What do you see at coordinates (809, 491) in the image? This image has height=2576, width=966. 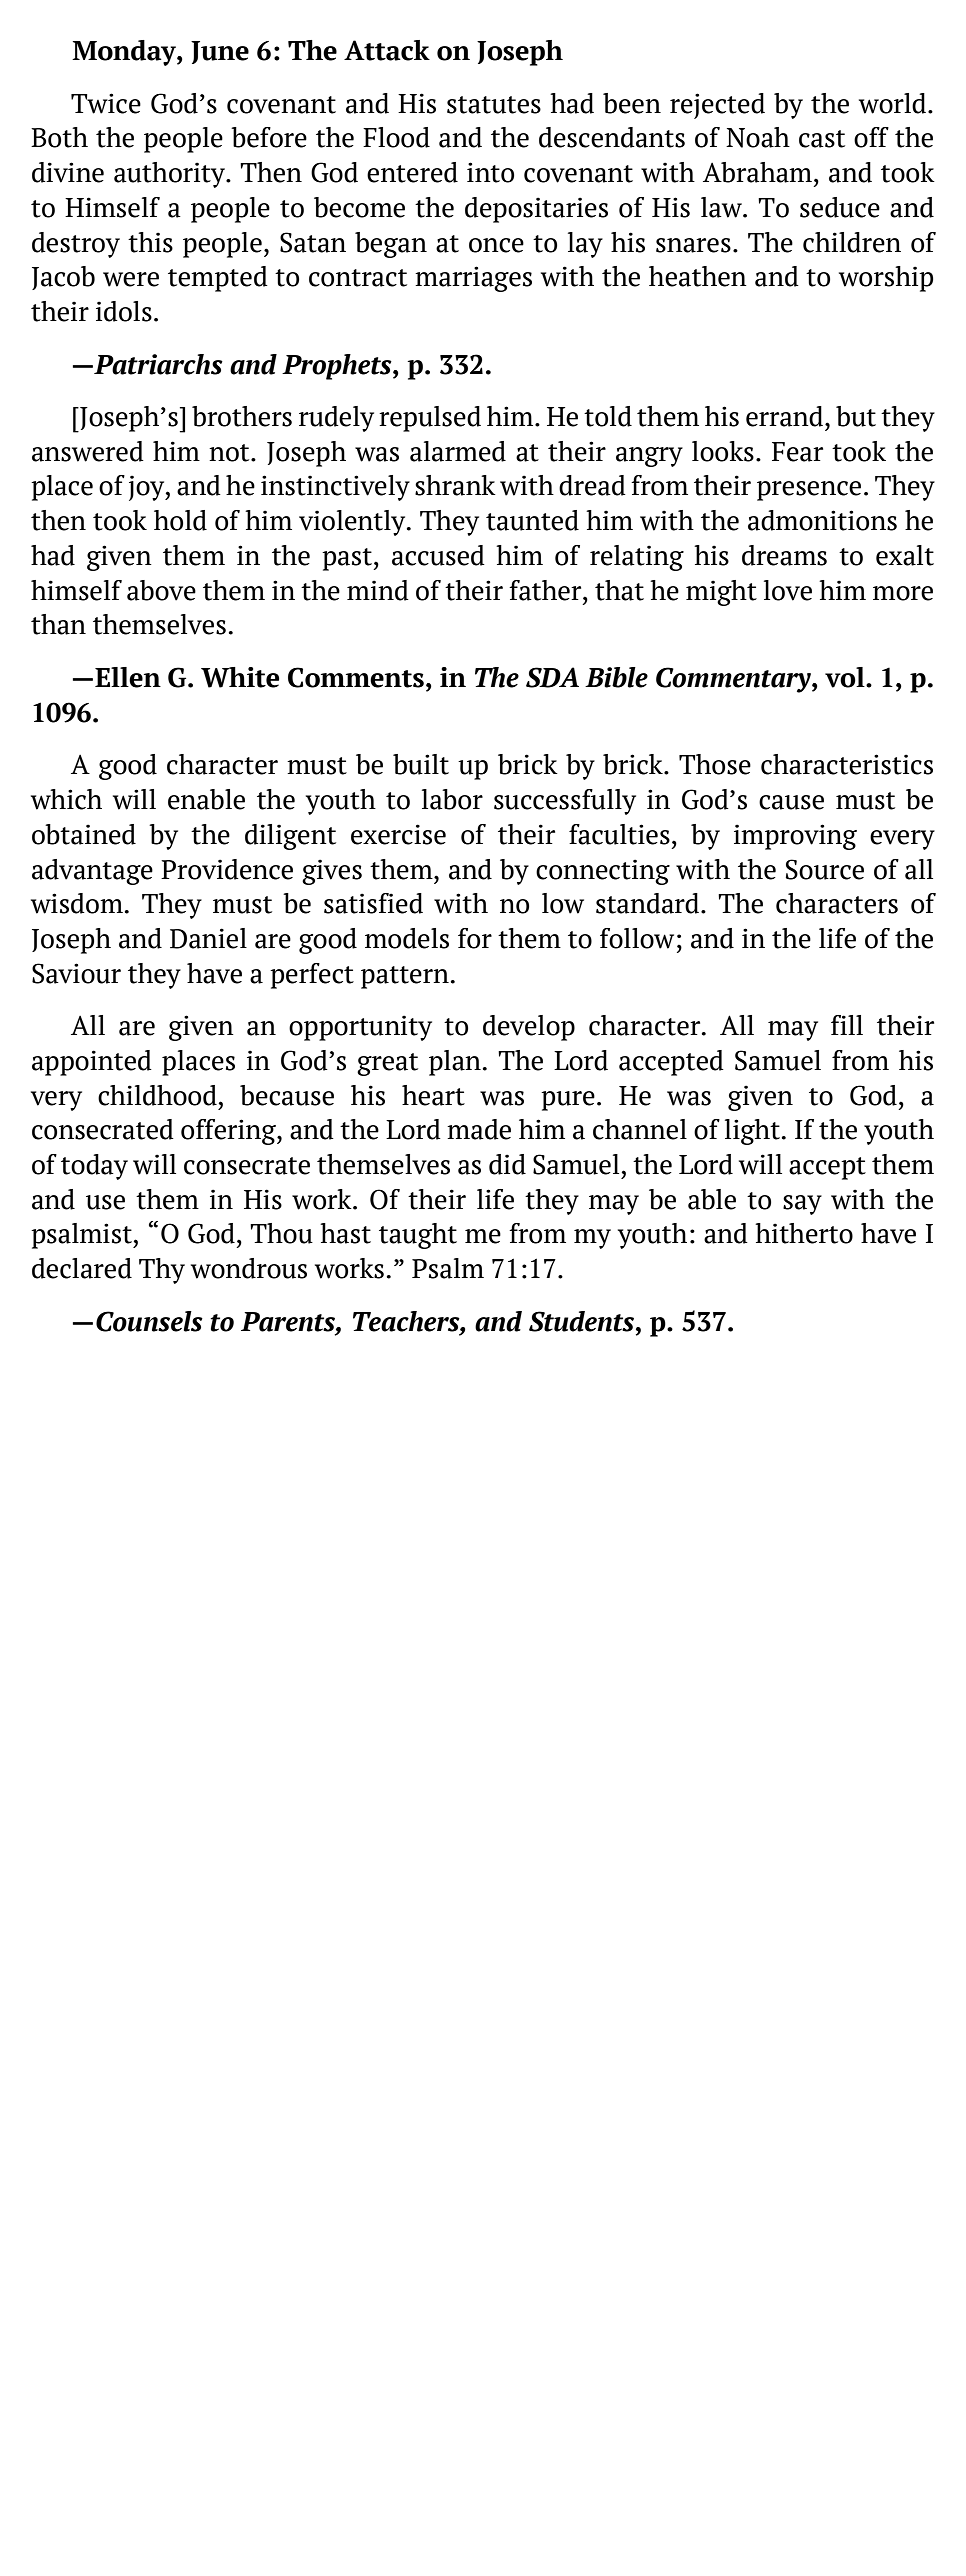 I see `presence` at bounding box center [809, 491].
